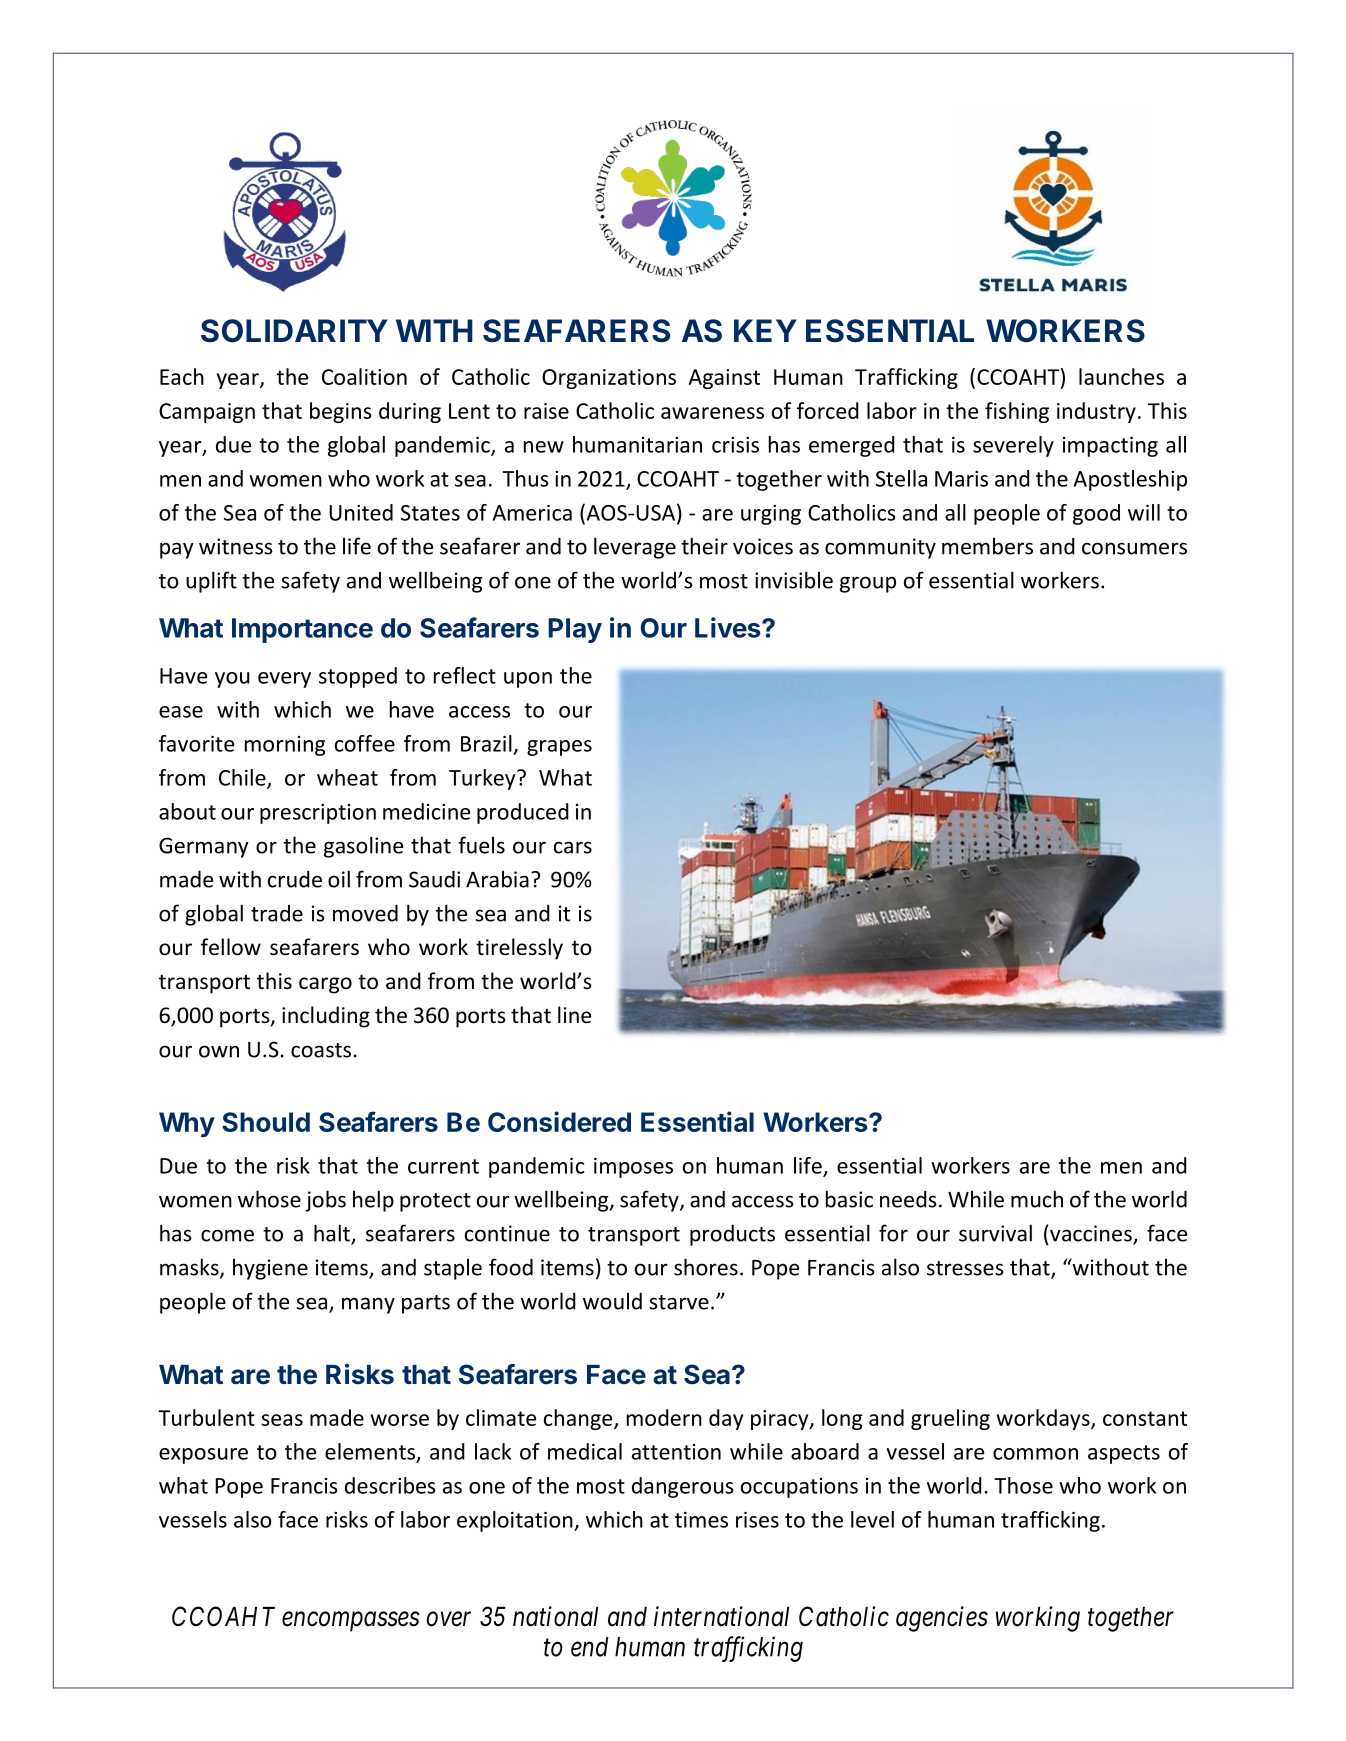 Image resolution: width=1346 pixels, height=1741 pixels. I want to click on Lives, so click(729, 627).
